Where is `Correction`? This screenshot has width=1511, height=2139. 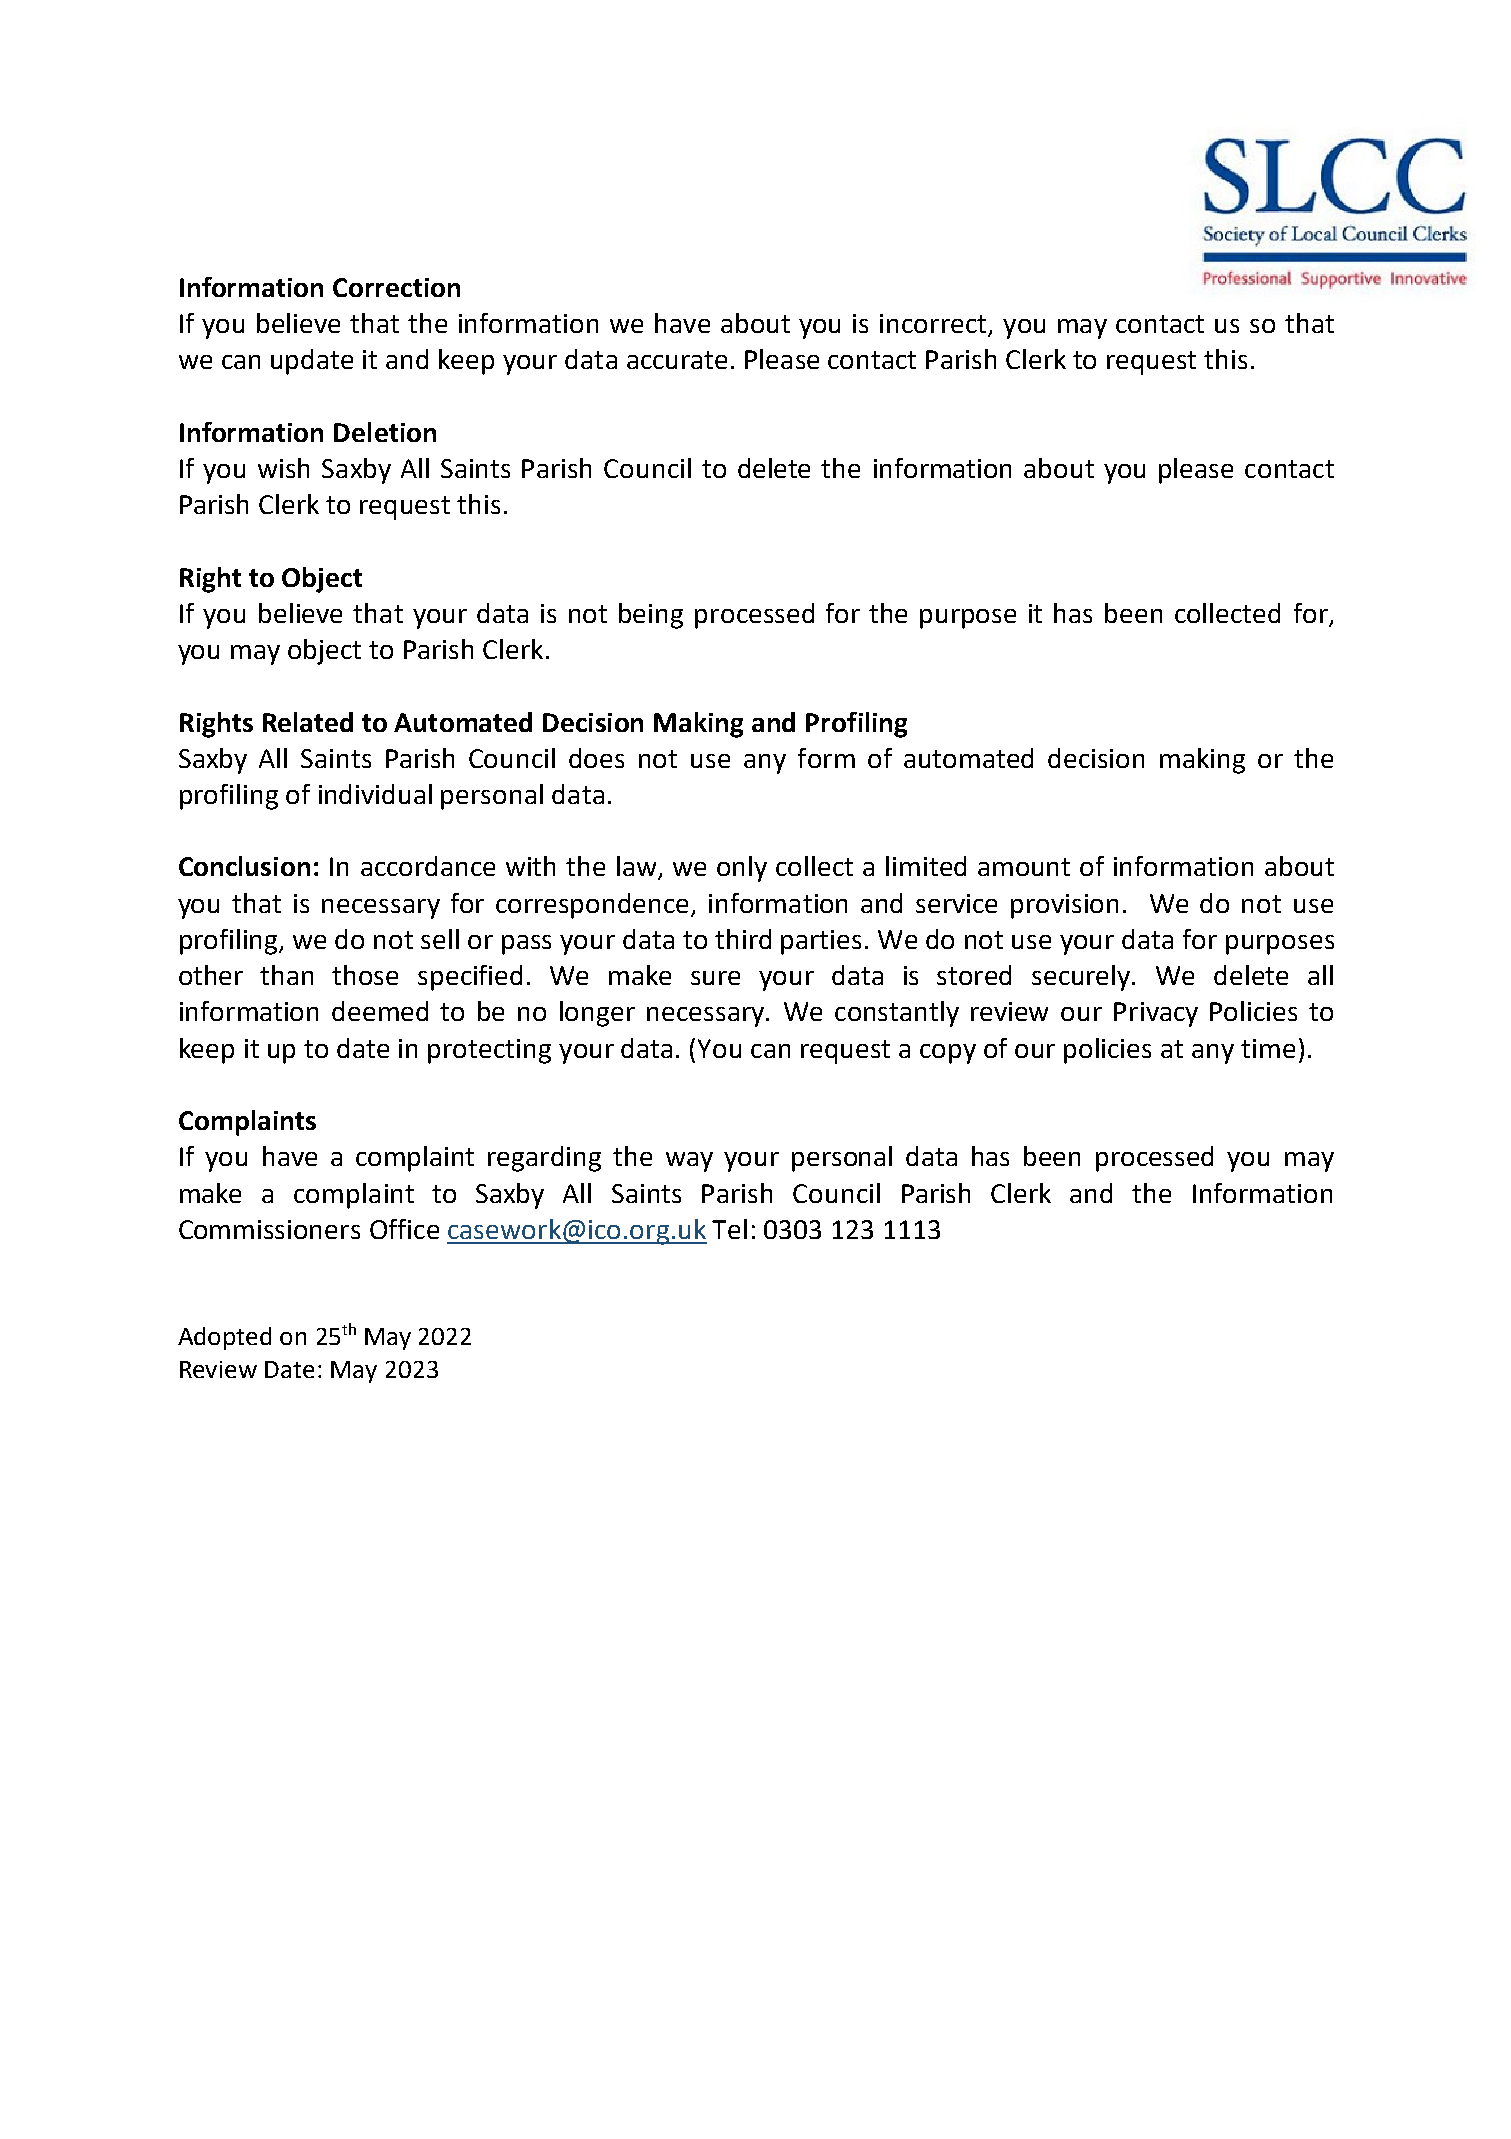 Correction is located at coordinates (396, 287).
